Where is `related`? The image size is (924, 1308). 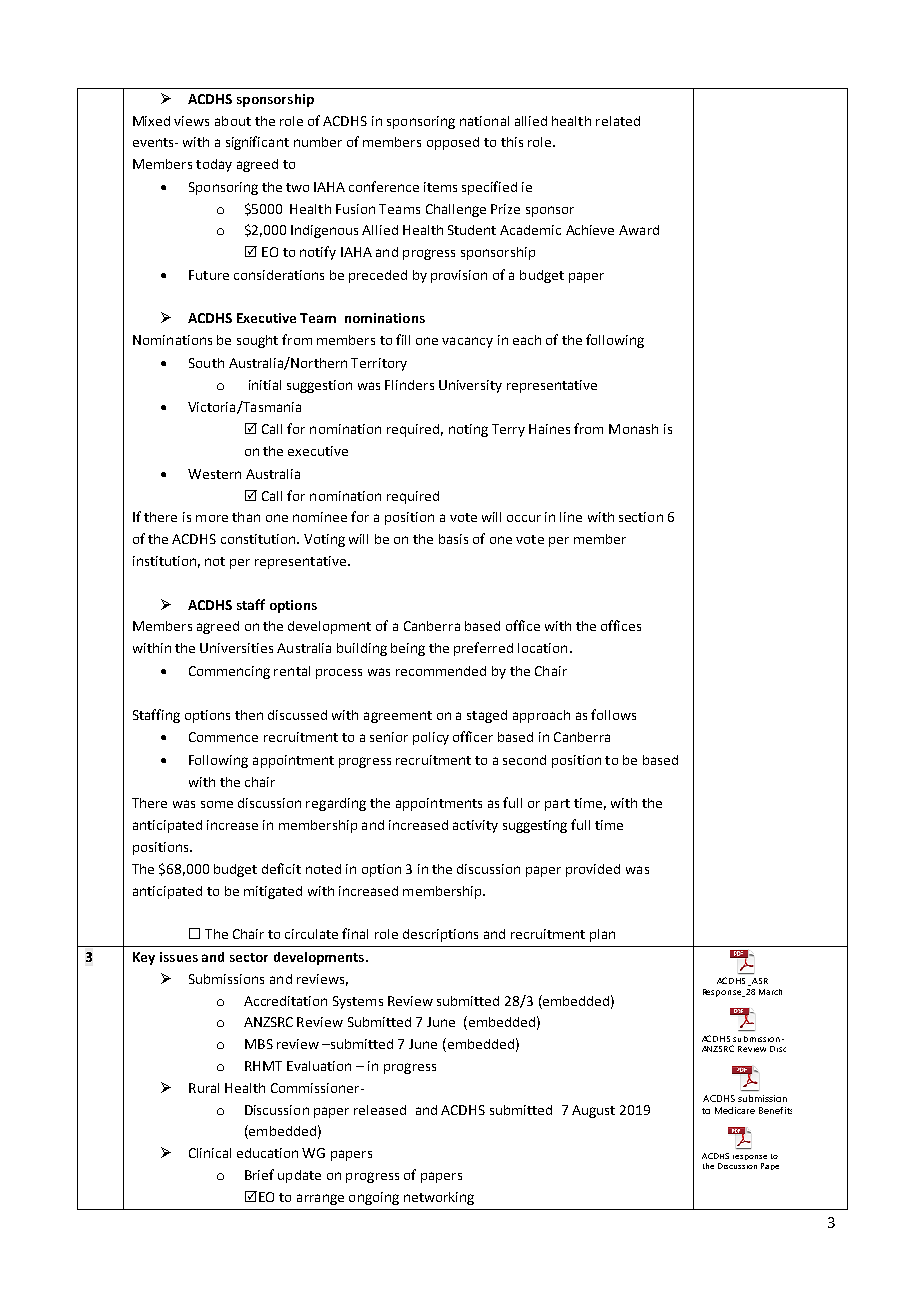 related is located at coordinates (618, 121).
